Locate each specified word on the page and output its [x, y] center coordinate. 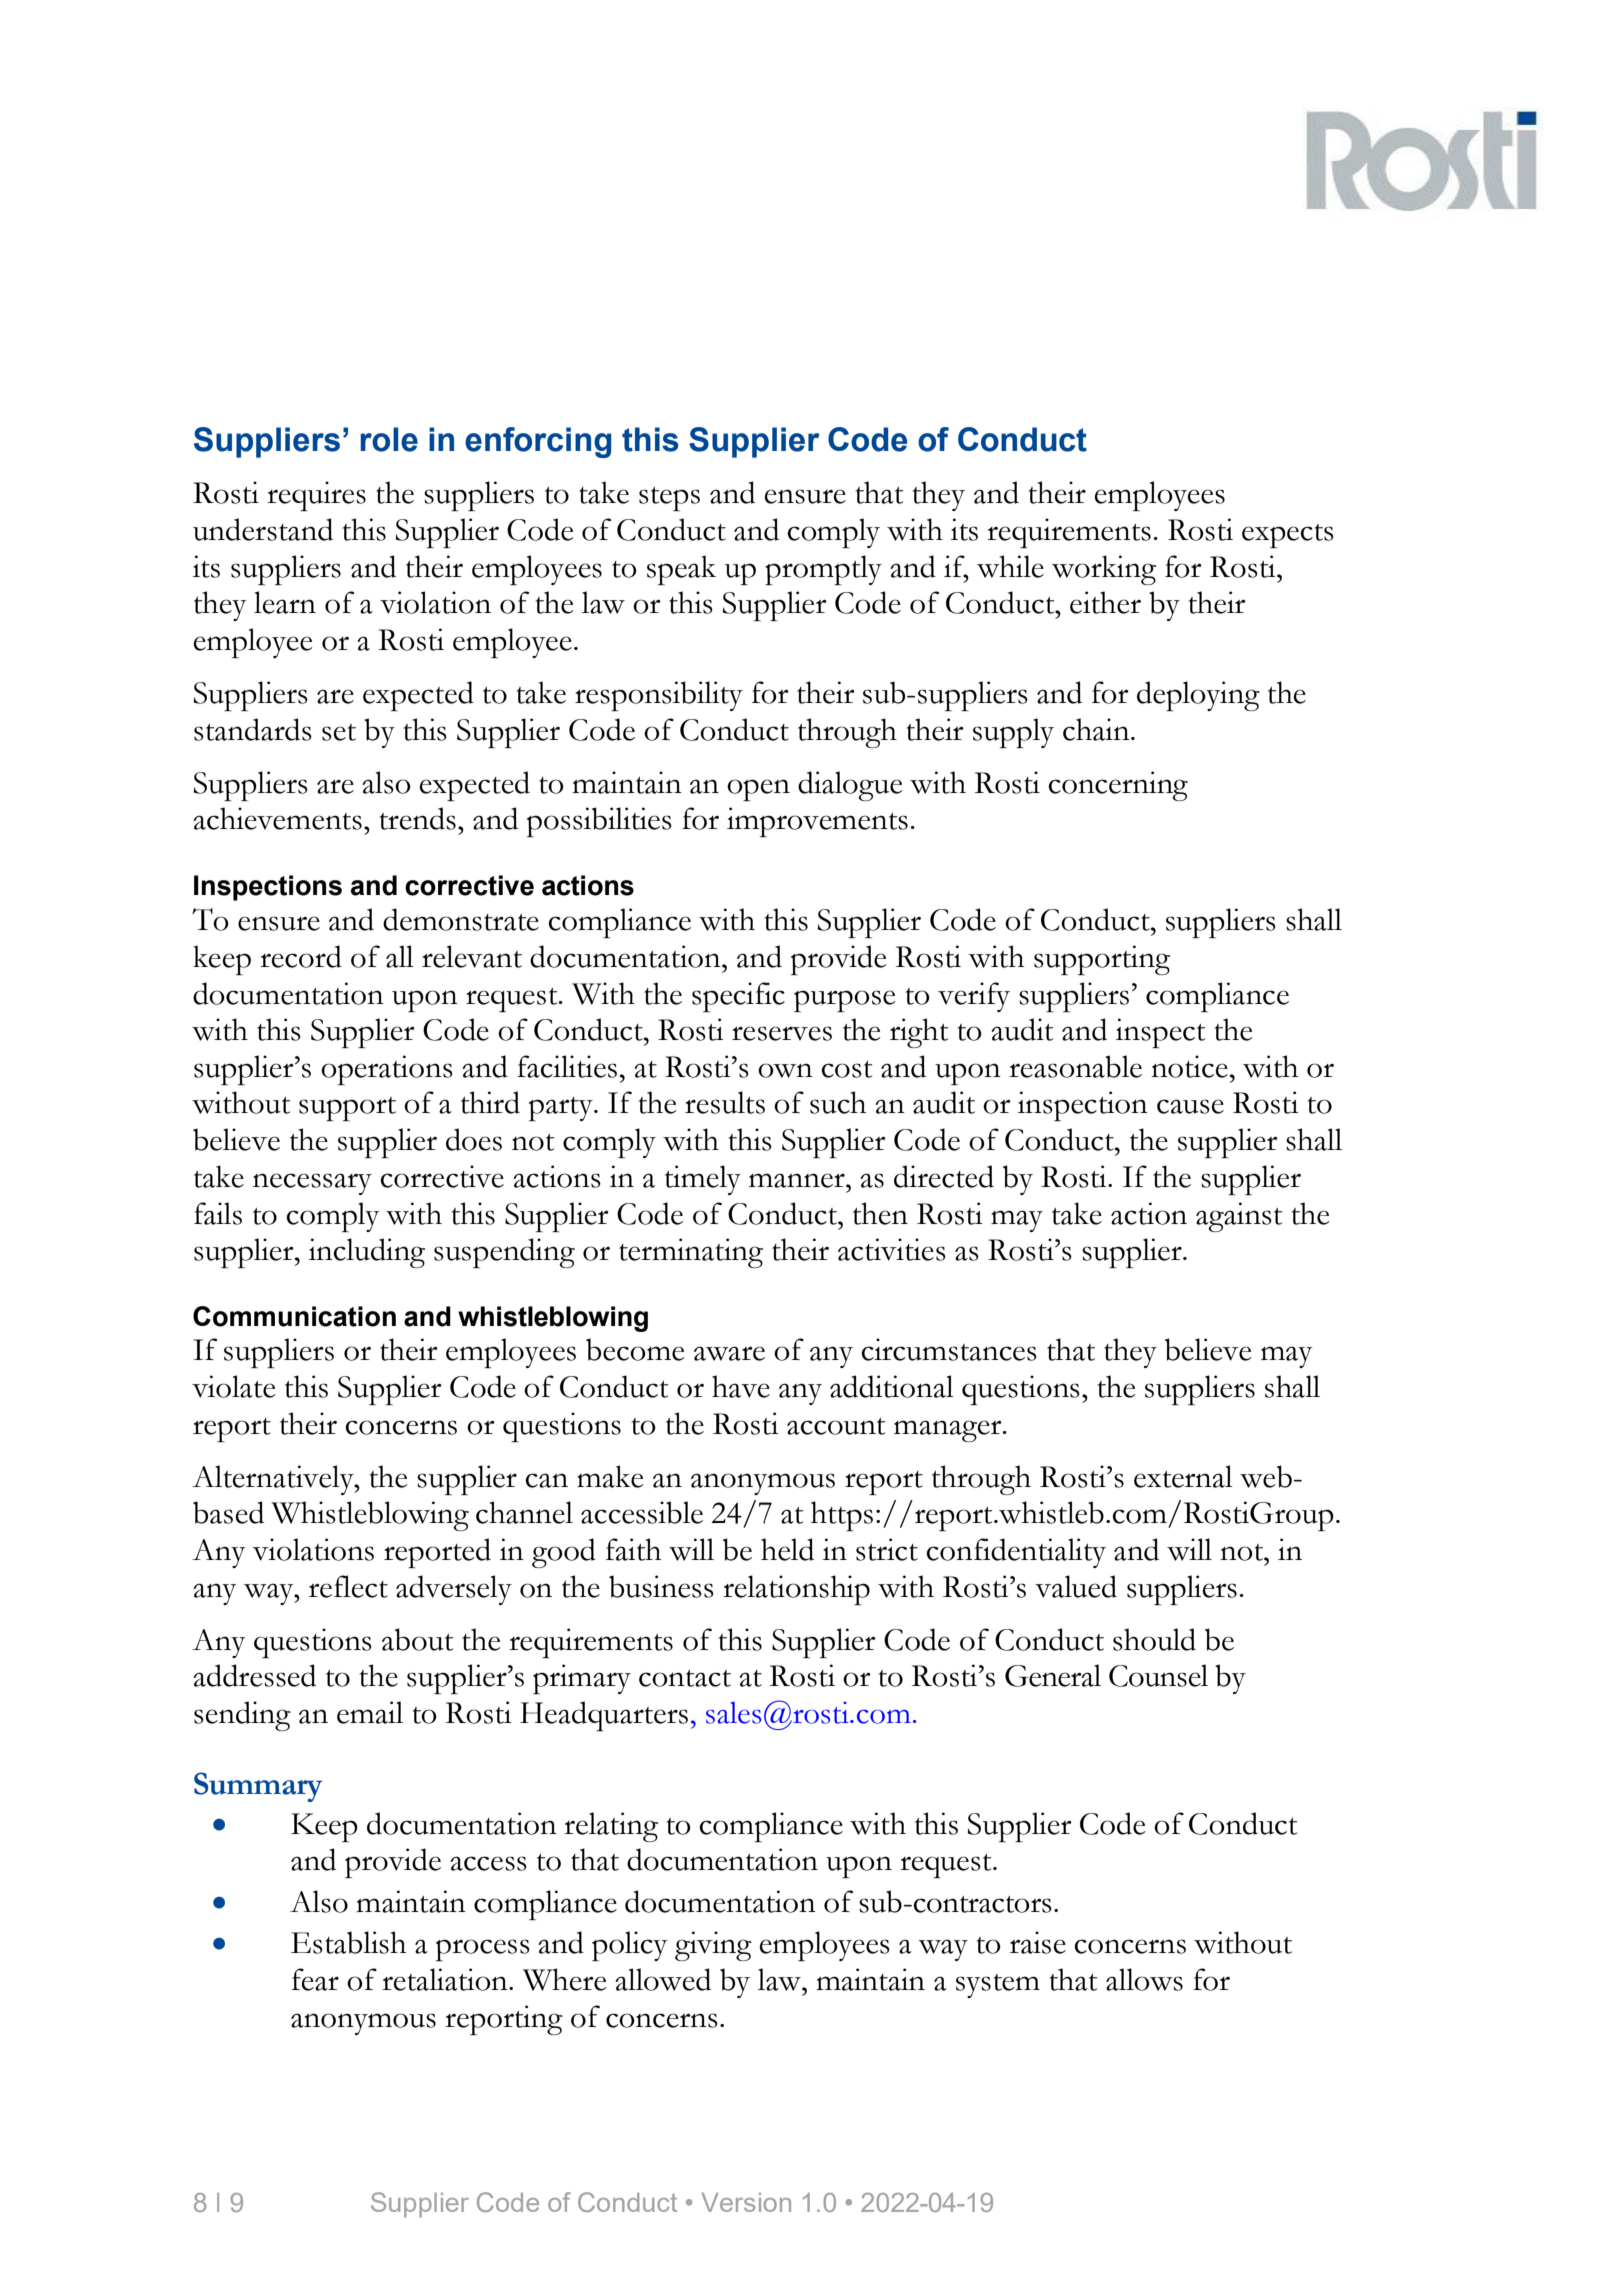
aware [729, 1353]
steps [669, 499]
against [1239, 1217]
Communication [294, 1316]
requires [316, 496]
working [1104, 570]
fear [315, 1979]
